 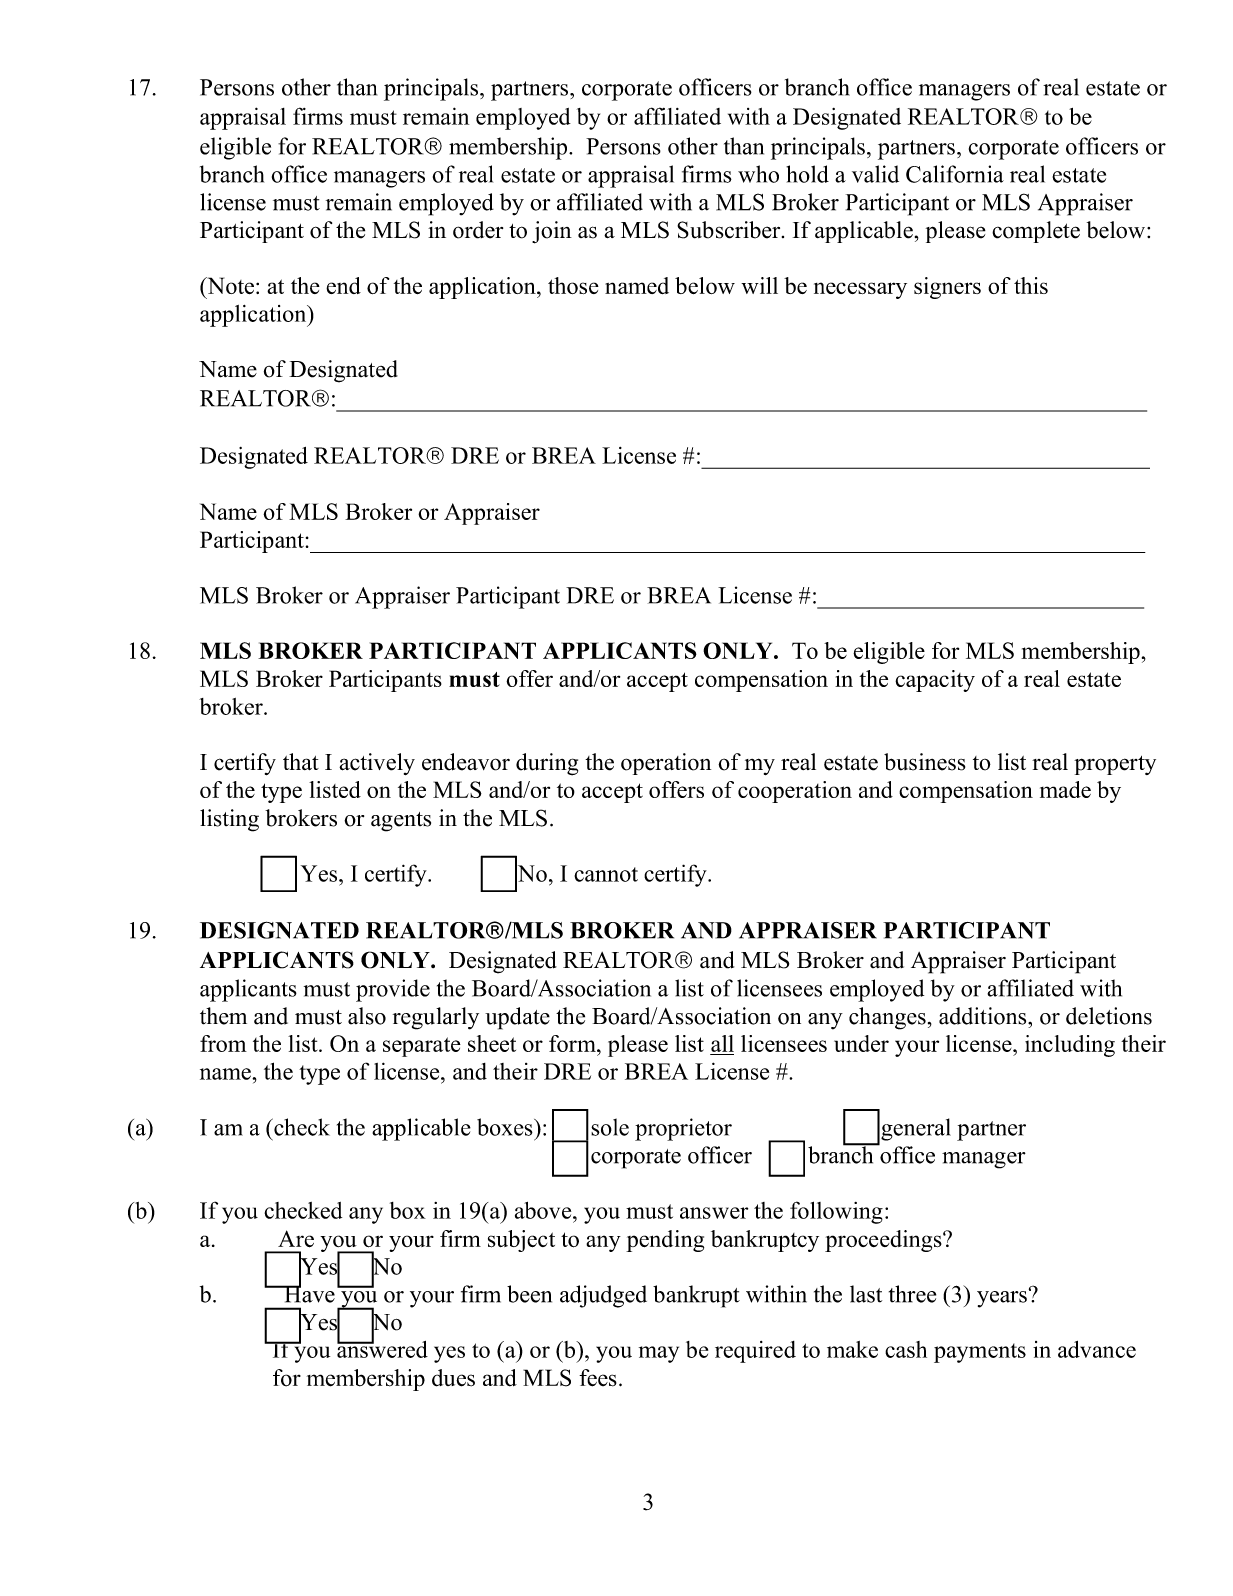 I want to click on Subscriber, so click(x=730, y=230).
